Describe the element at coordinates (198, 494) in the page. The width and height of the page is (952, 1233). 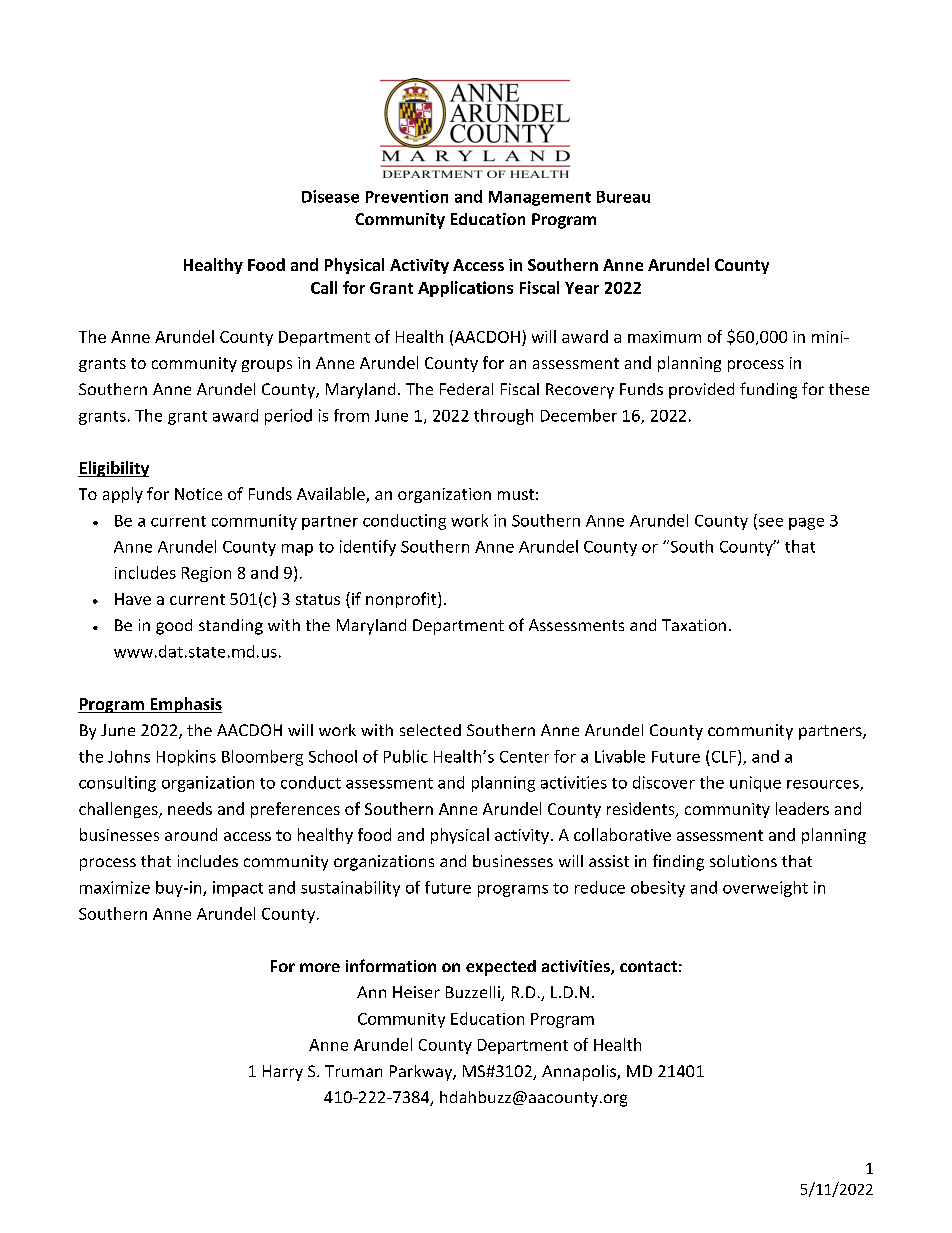
I see `Notice` at that location.
